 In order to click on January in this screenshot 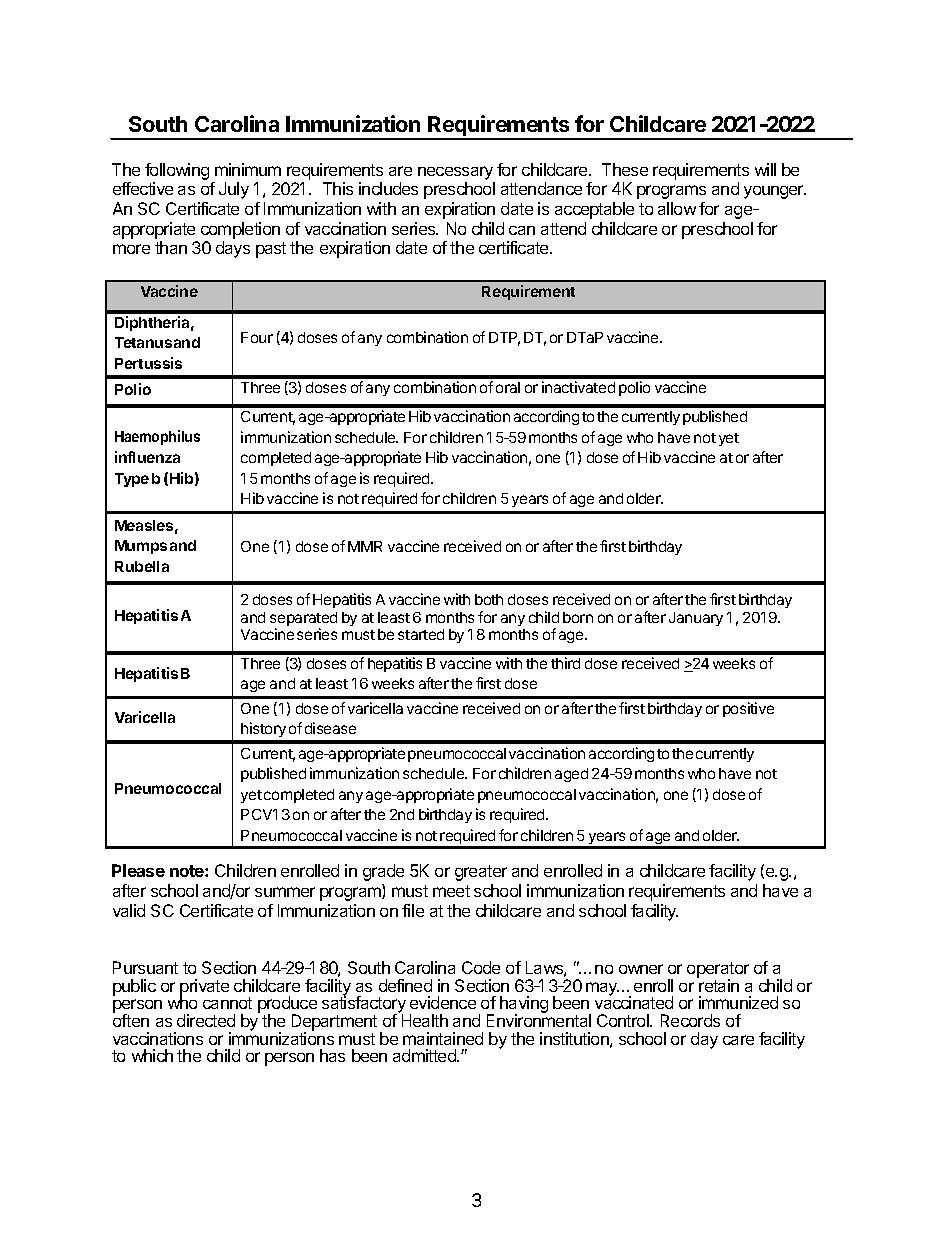, I will do `click(696, 619)`.
